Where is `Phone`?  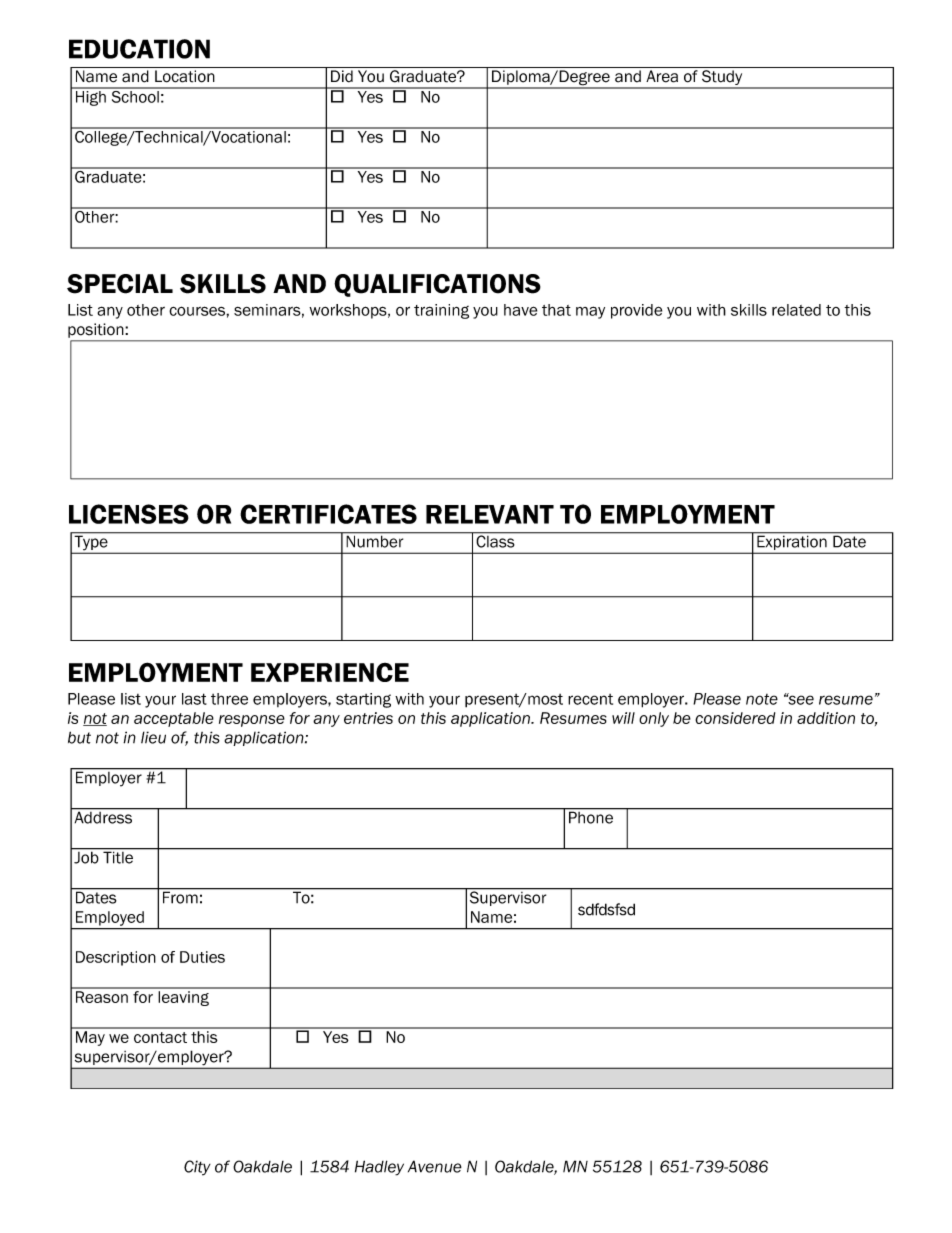
Phone is located at coordinates (591, 816).
